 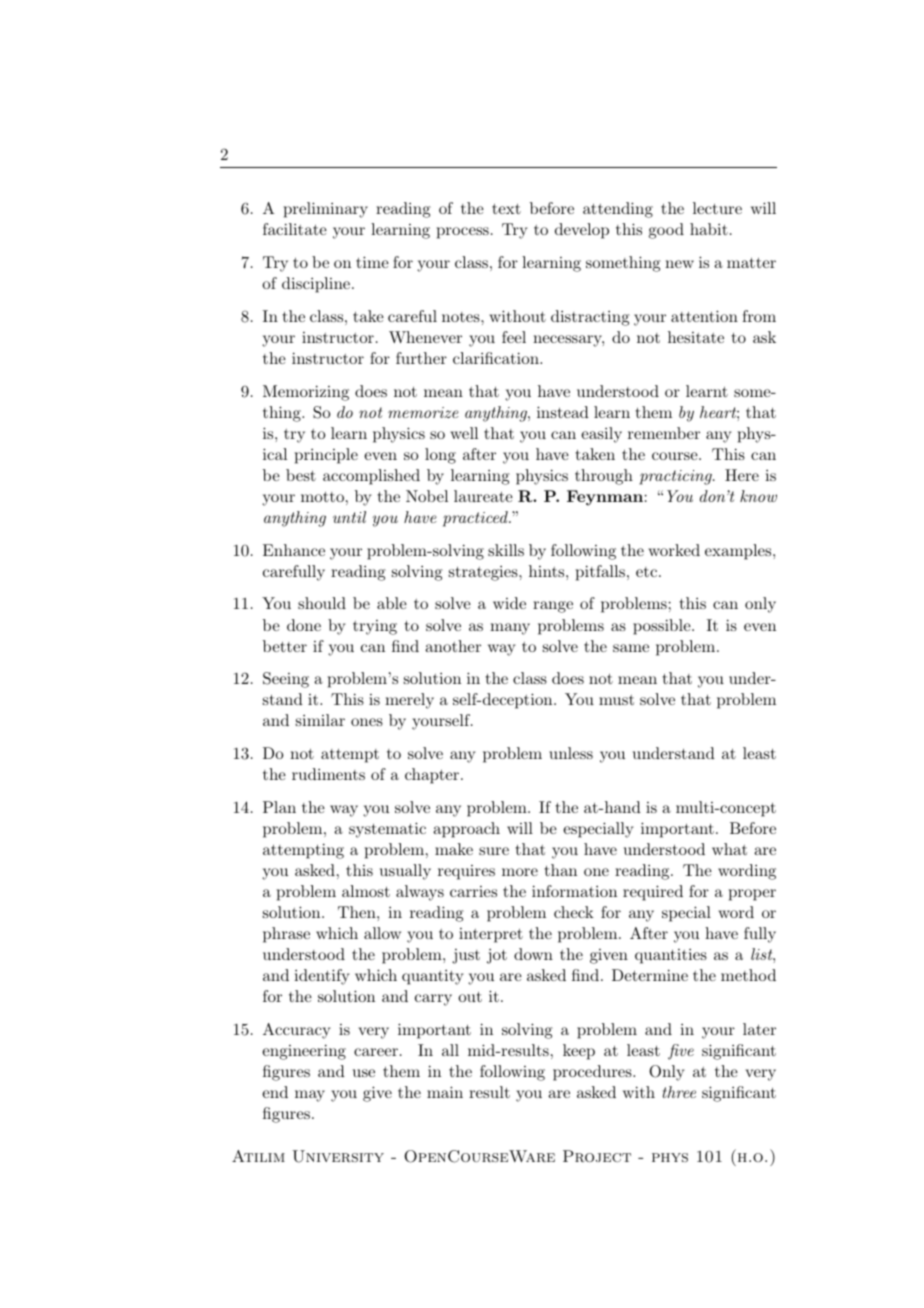 I want to click on habit, so click(x=709, y=229).
